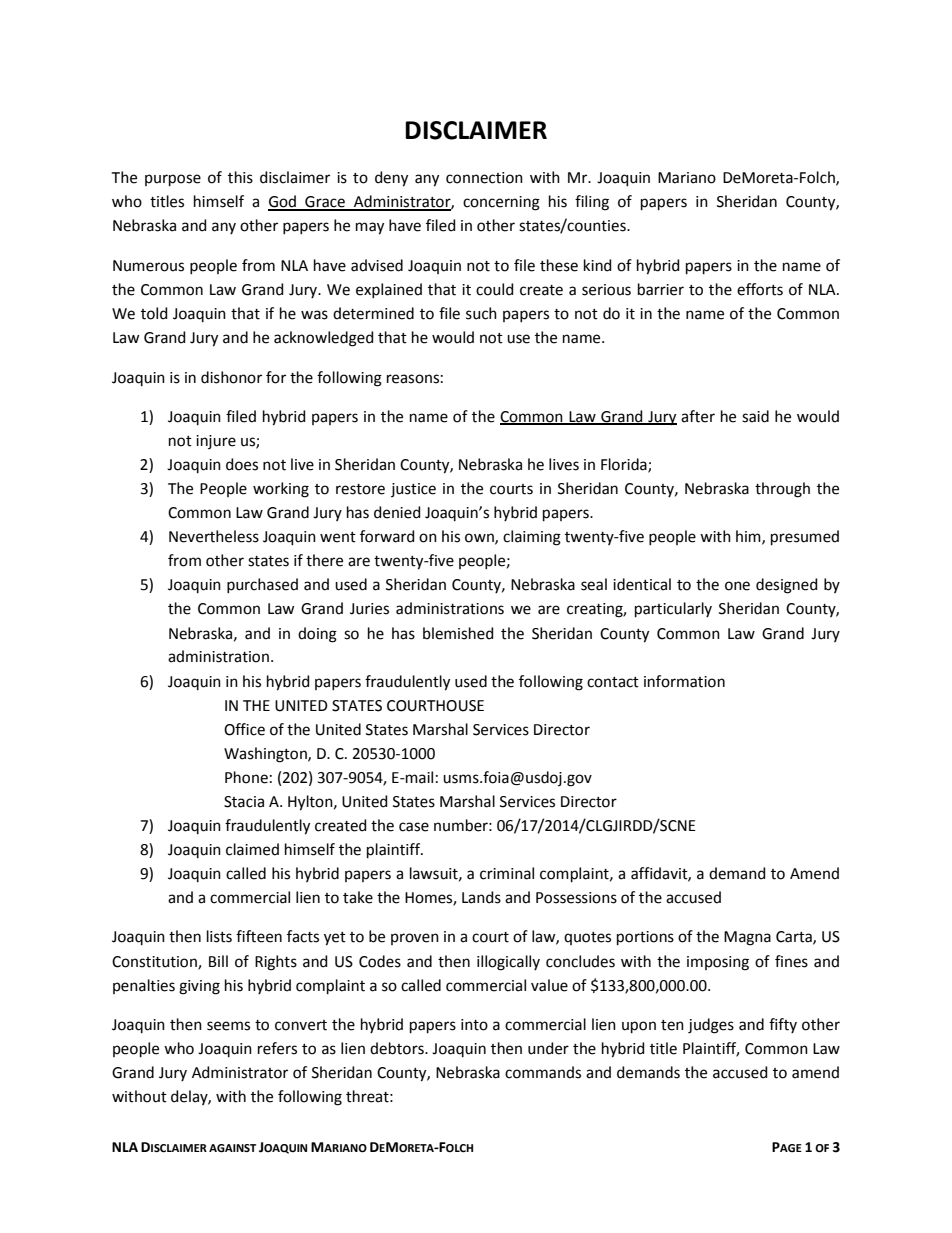 This image has height=1233, width=952. What do you see at coordinates (501, 203) in the image?
I see `concerning` at bounding box center [501, 203].
